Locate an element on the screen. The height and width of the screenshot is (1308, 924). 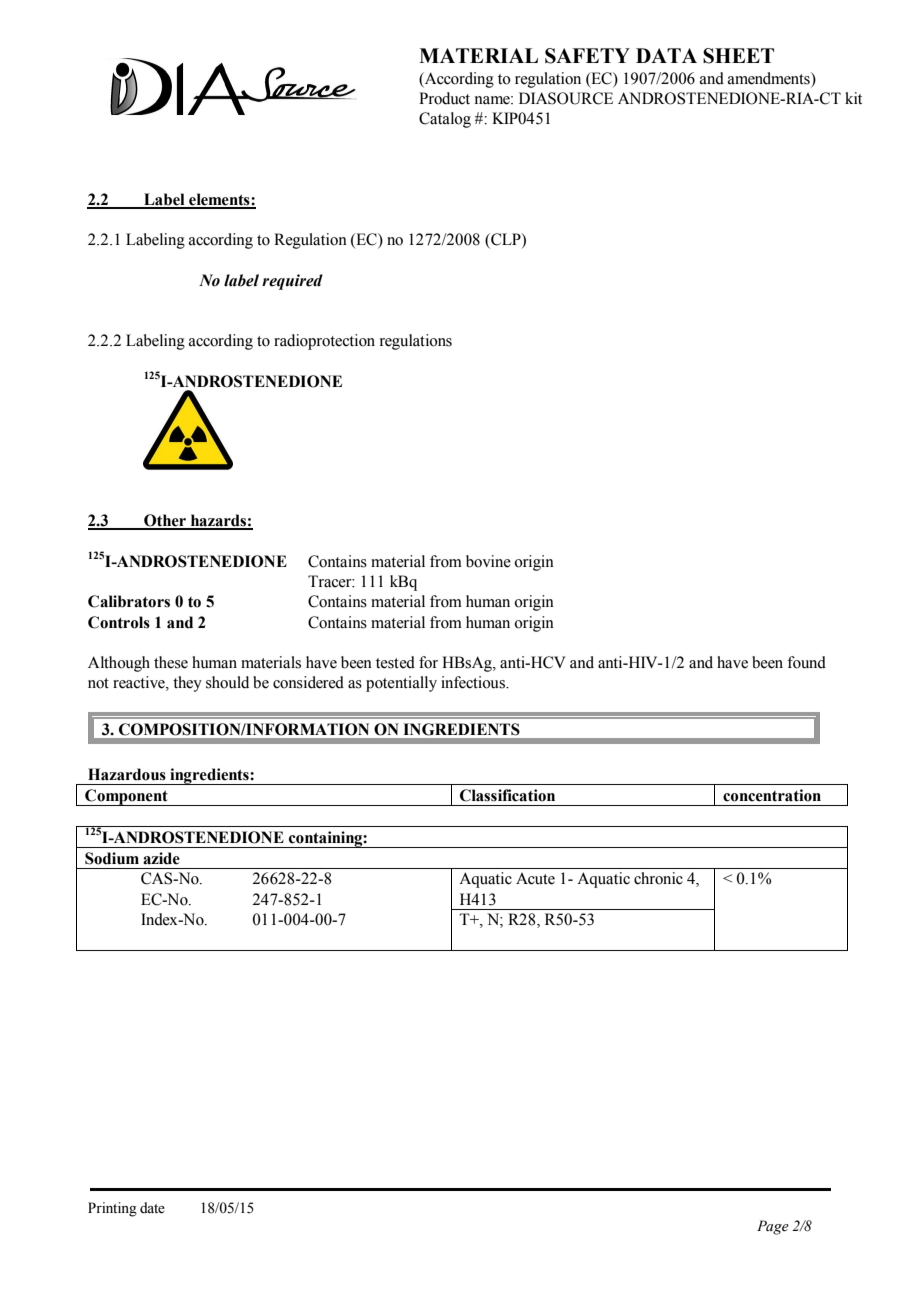
infectious is located at coordinates (474, 682).
